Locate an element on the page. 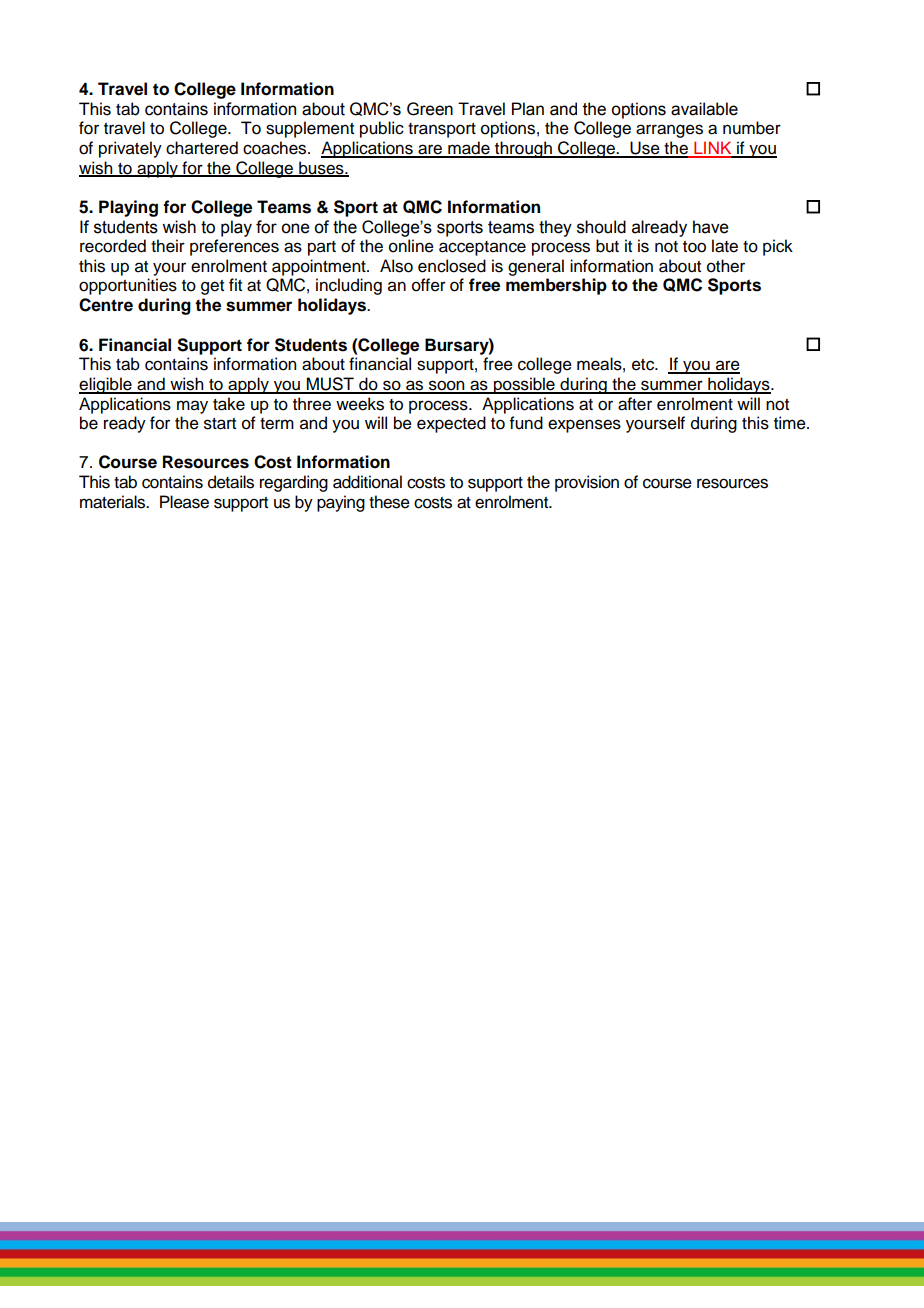  get is located at coordinates (212, 287).
